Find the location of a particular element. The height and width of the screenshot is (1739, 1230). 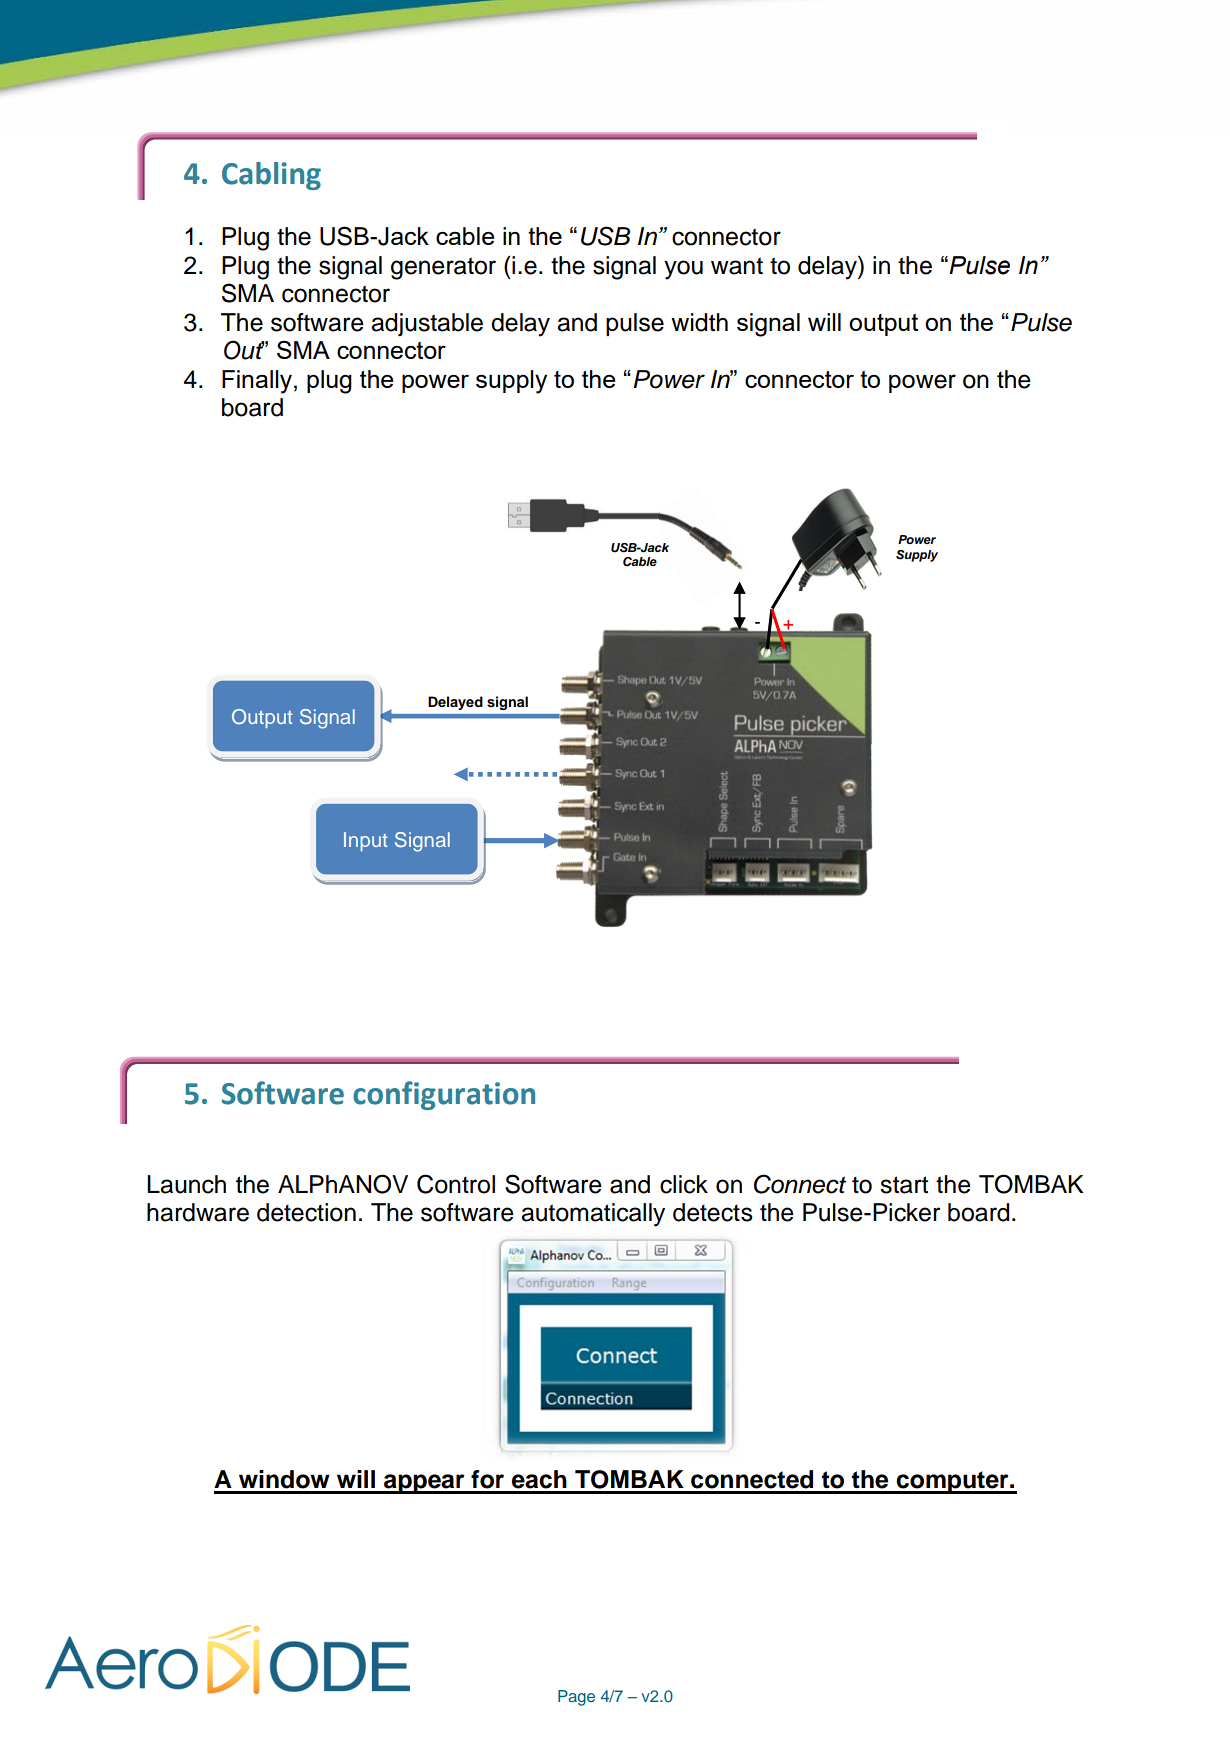

appear is located at coordinates (424, 1484).
